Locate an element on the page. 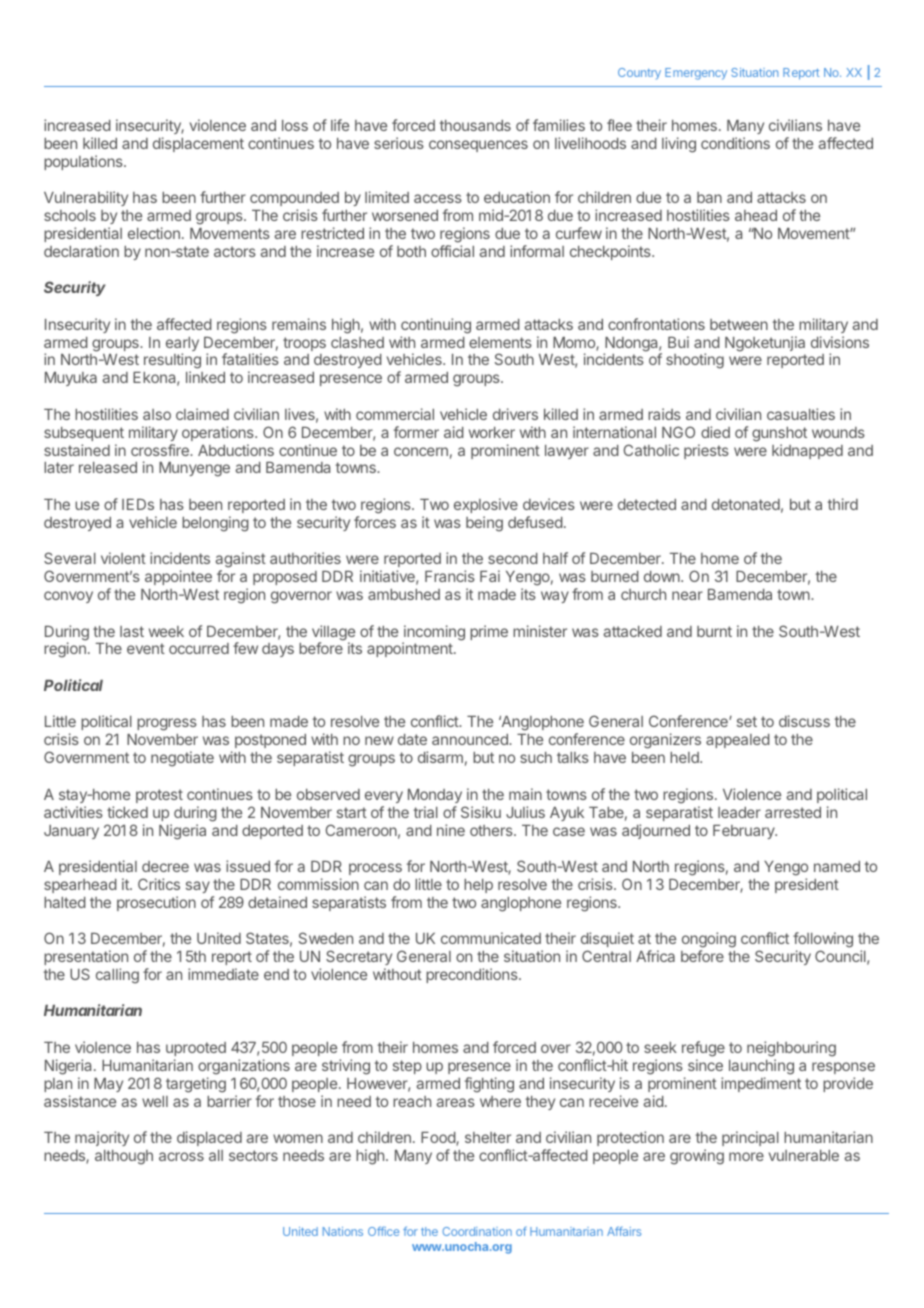  thousands is located at coordinates (475, 125).
